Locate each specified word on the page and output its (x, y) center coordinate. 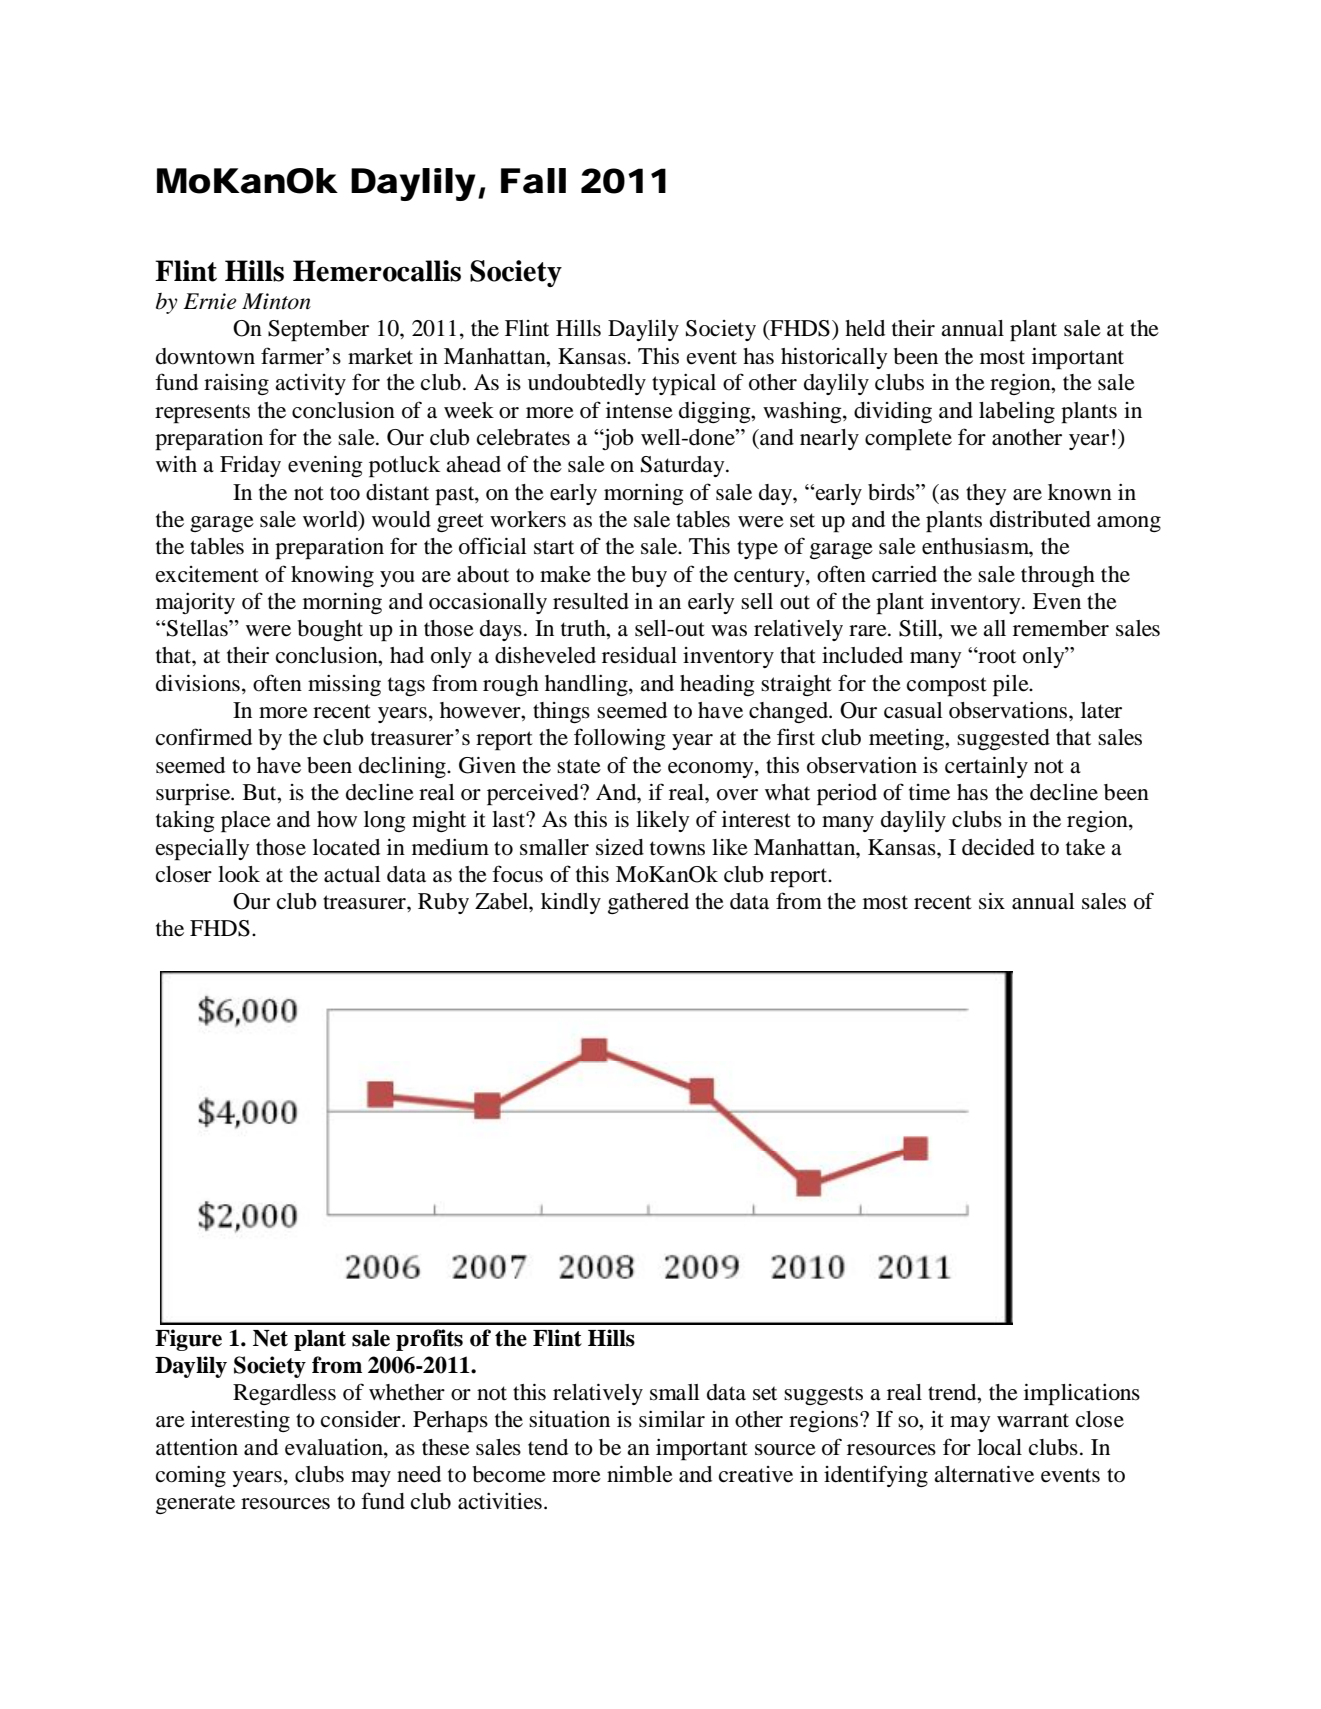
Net (270, 1338)
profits (429, 1340)
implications (1082, 1394)
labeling (1017, 412)
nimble (640, 1474)
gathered (648, 903)
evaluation (335, 1448)
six (992, 901)
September (318, 331)
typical (684, 385)
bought (330, 630)
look (239, 874)
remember (1061, 628)
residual (639, 655)
